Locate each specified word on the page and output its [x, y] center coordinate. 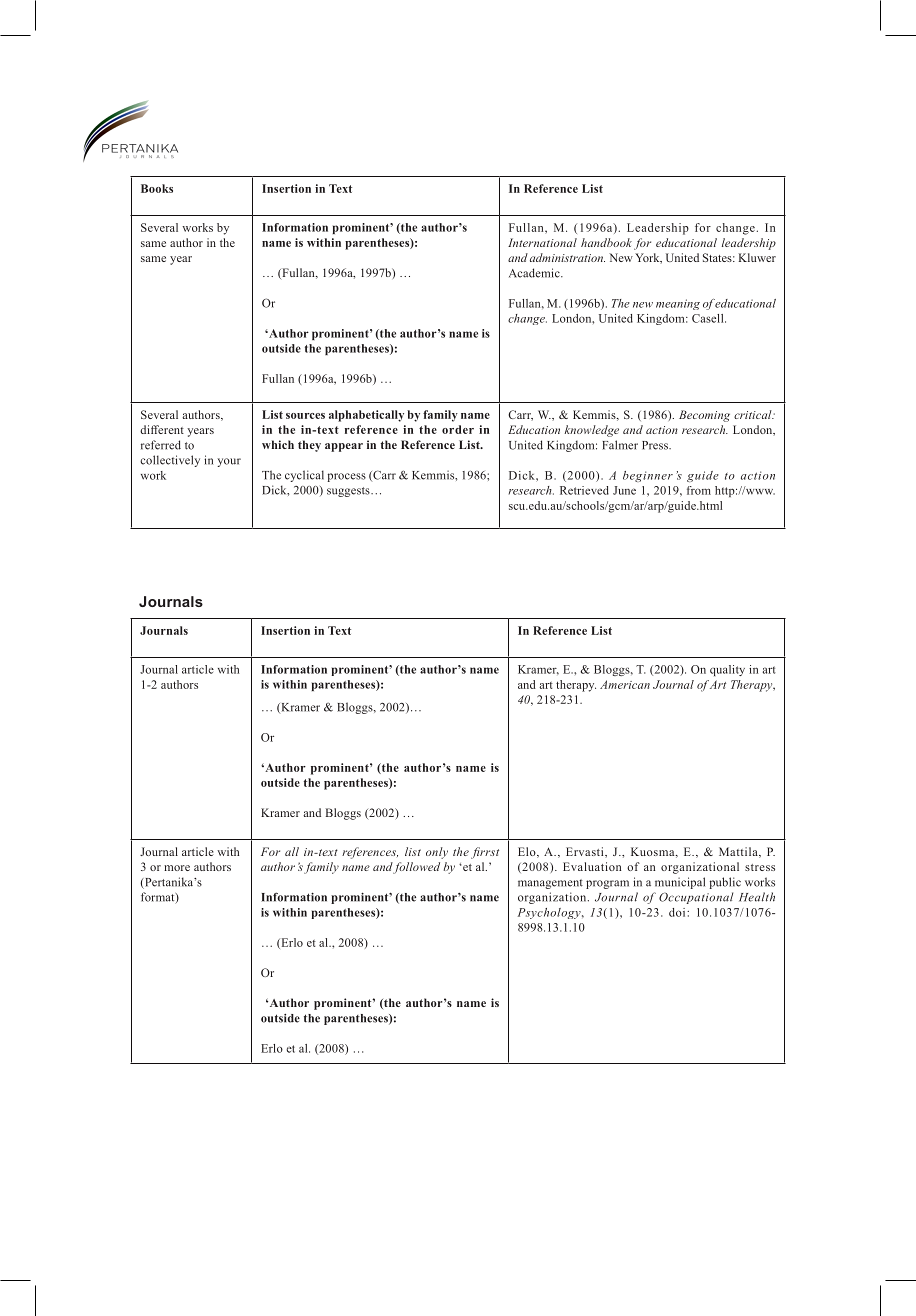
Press [656, 445]
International [542, 242]
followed [416, 868]
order [458, 429]
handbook [606, 242]
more [177, 868]
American [625, 684]
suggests [349, 492]
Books [157, 188]
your [229, 462]
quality [727, 670]
